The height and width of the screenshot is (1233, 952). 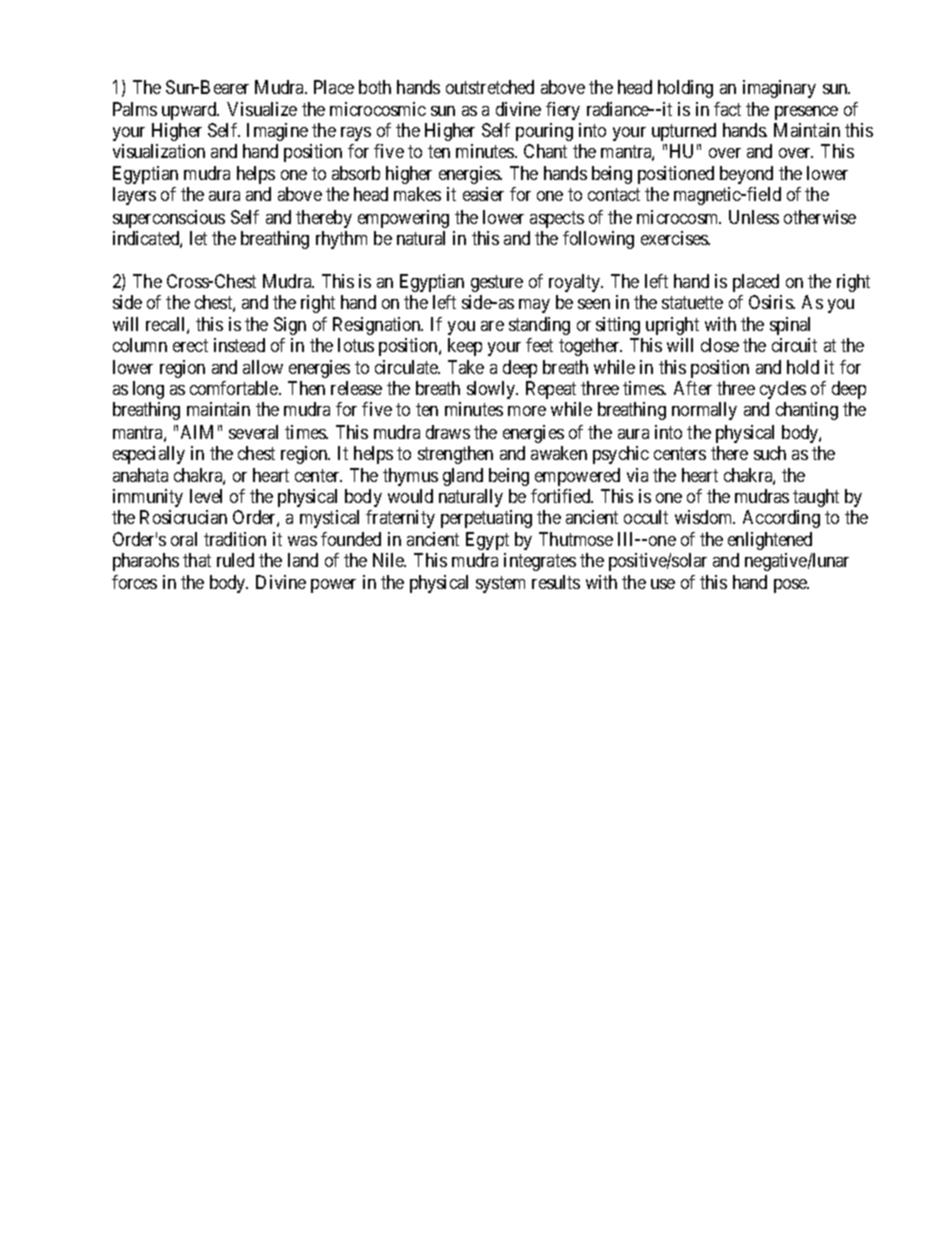 I want to click on let, so click(x=198, y=238).
